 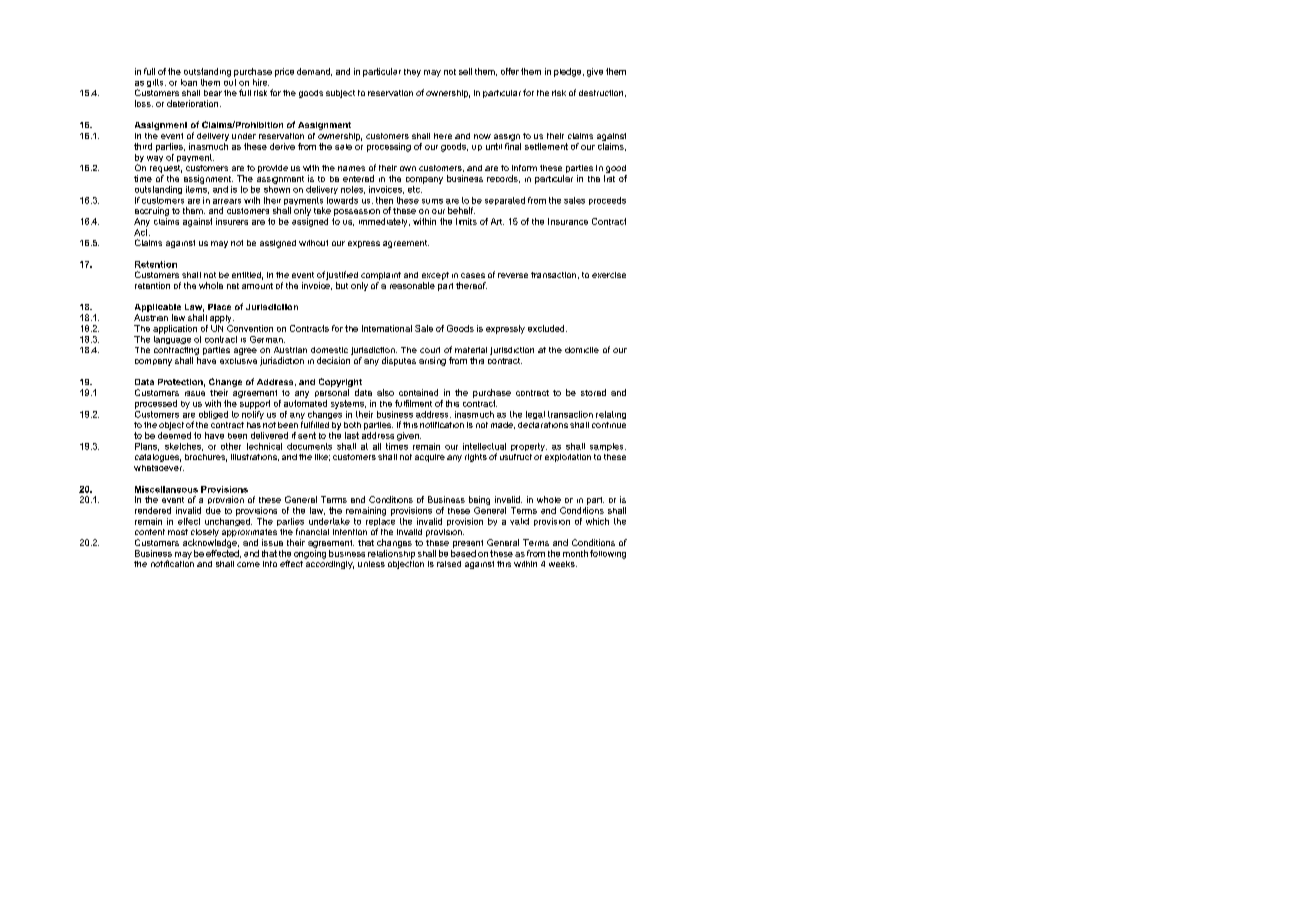 I want to click on offer, so click(x=510, y=71).
